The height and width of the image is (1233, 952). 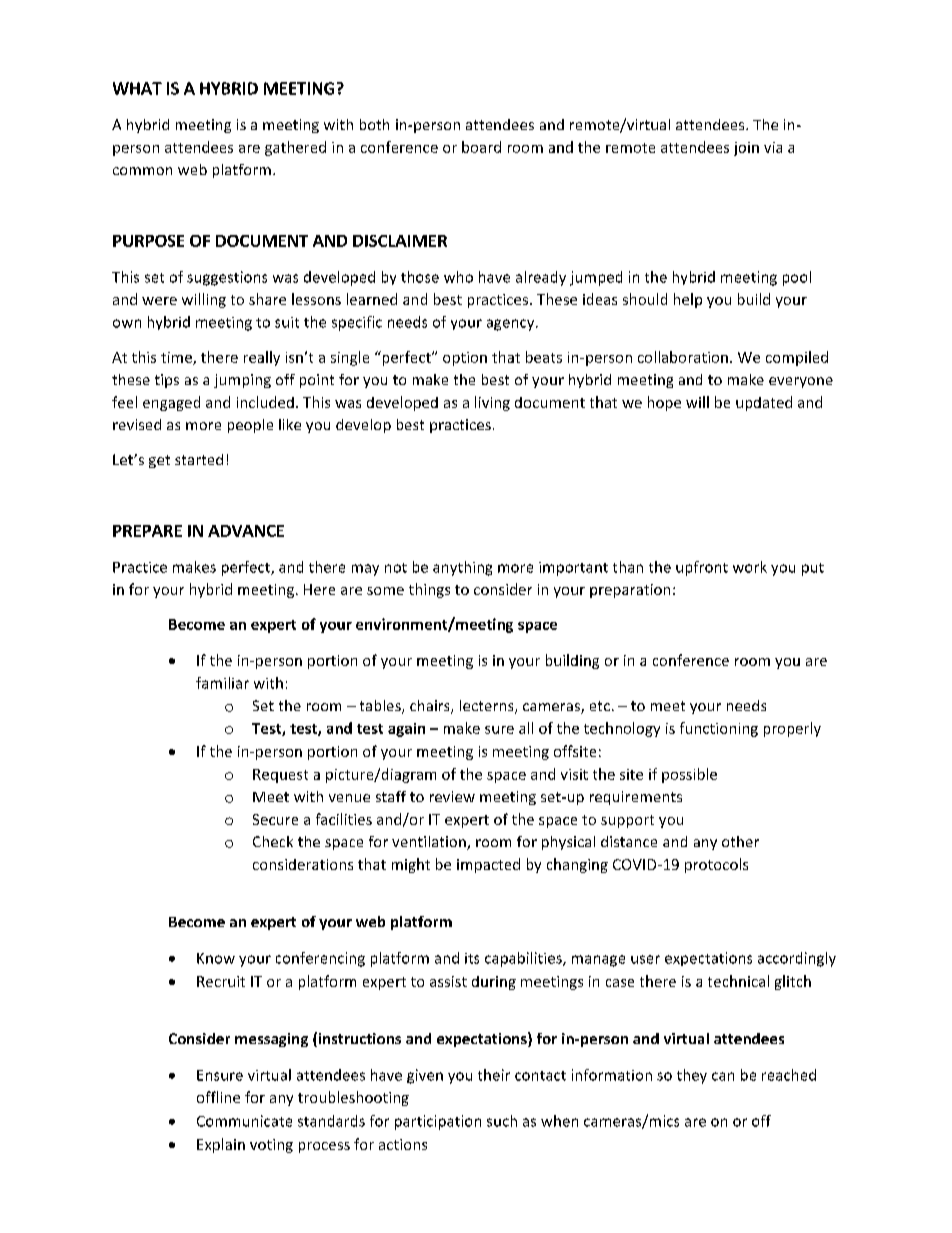 I want to click on can, so click(x=723, y=1076).
